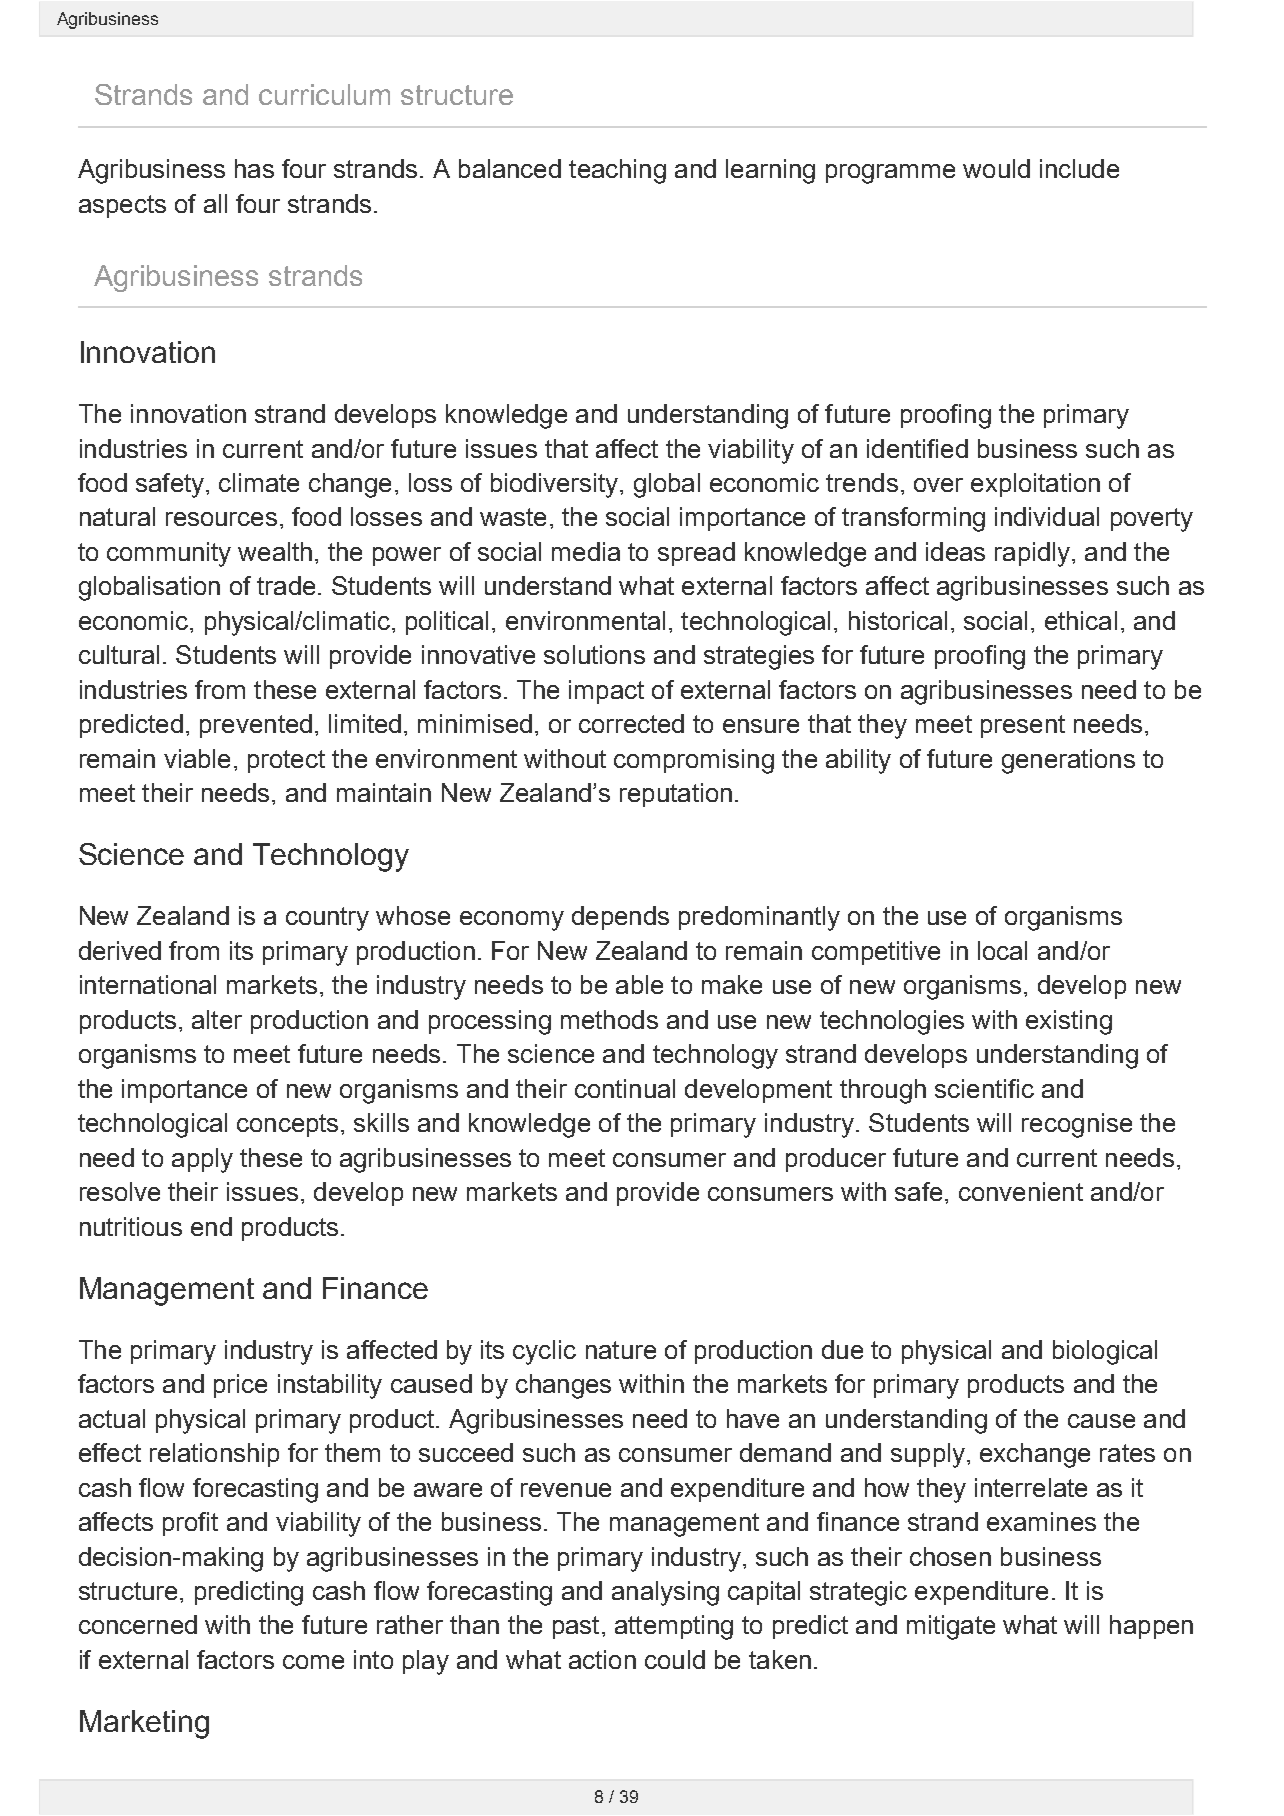  Describe the element at coordinates (996, 168) in the page. I see `would` at that location.
